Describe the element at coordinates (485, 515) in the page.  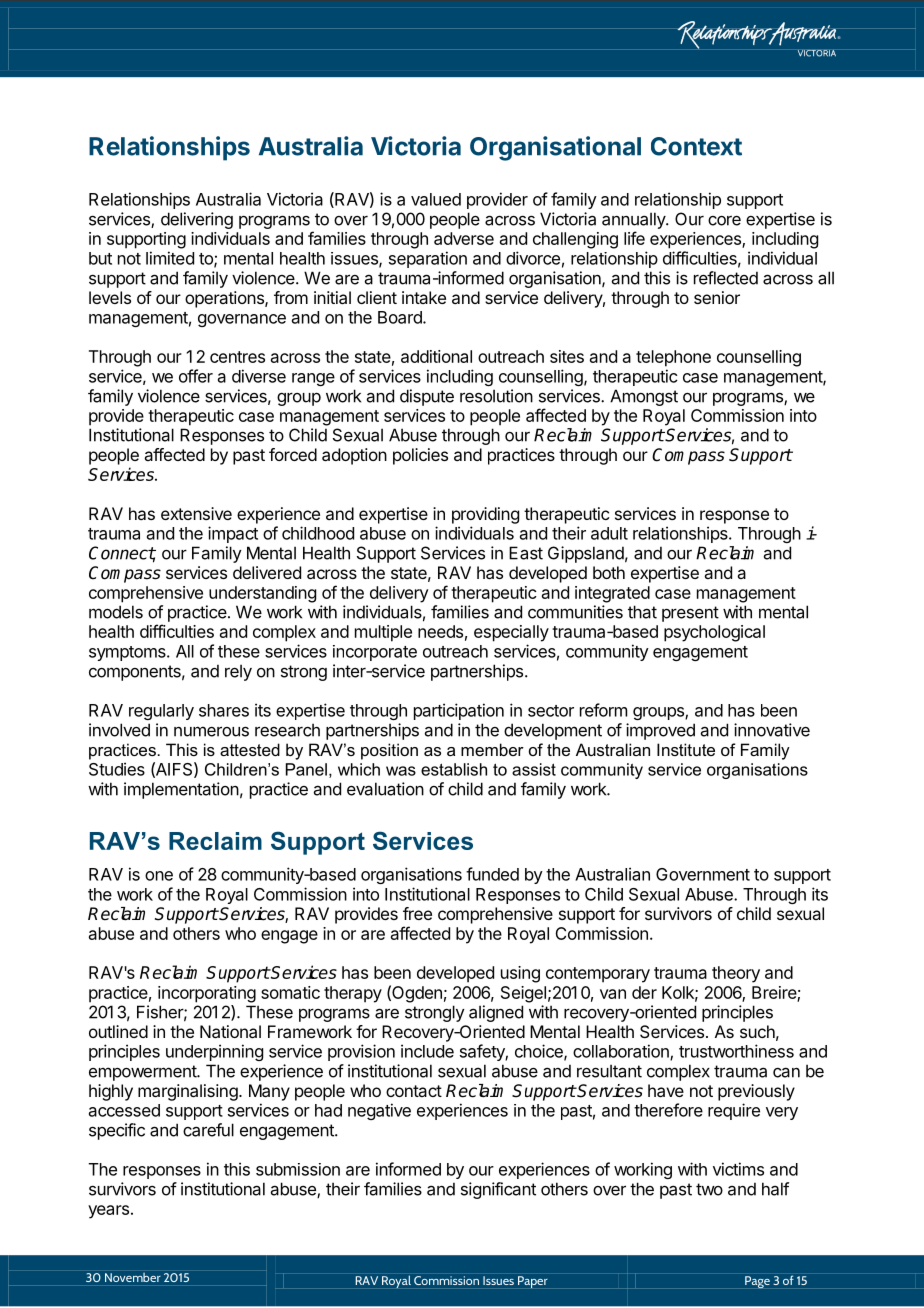
I see `providing` at that location.
